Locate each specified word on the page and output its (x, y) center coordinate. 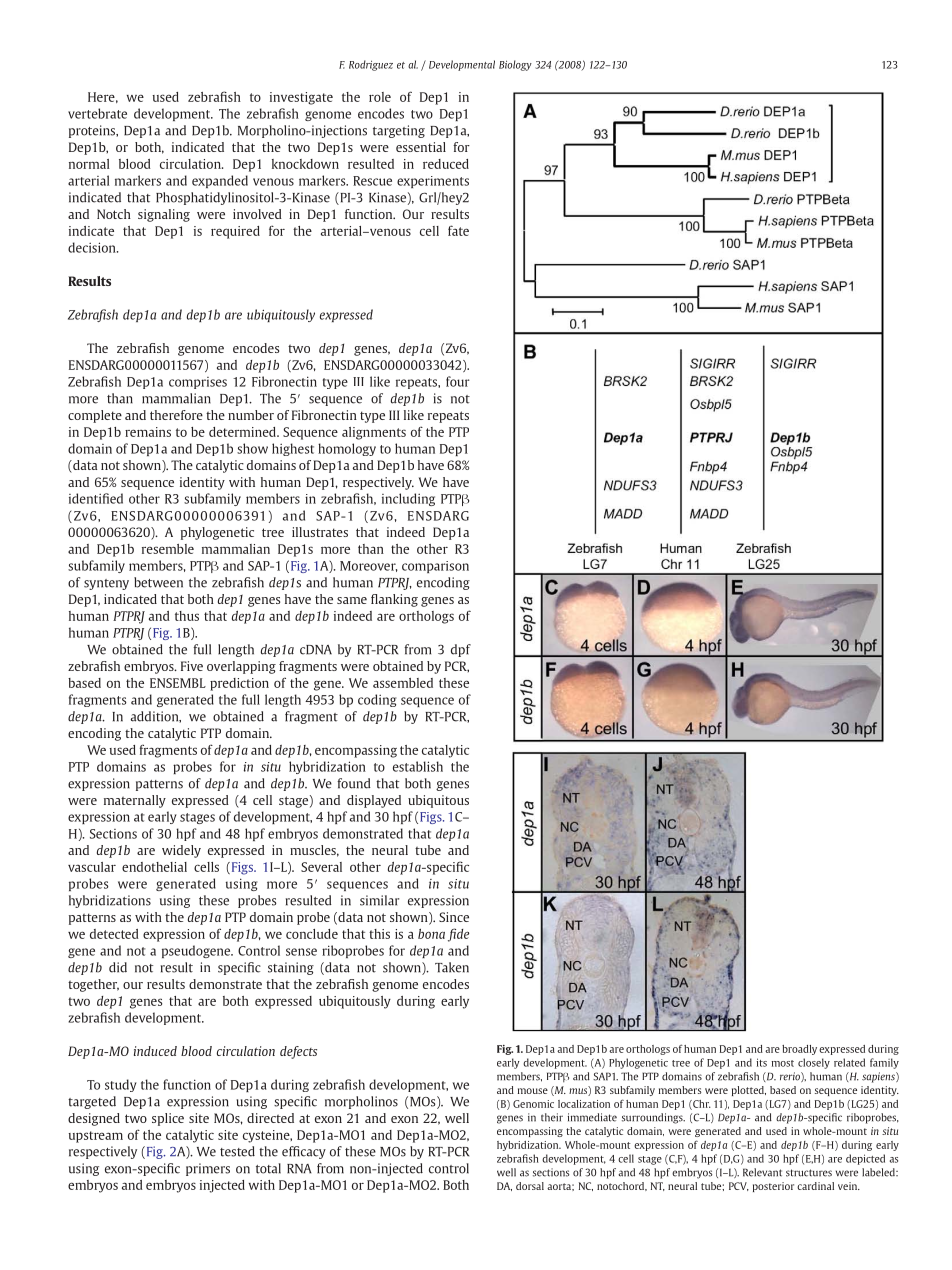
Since (454, 917)
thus (187, 616)
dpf (461, 650)
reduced (446, 164)
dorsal (530, 1186)
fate (458, 230)
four (458, 381)
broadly (799, 1050)
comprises (198, 383)
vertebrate (97, 113)
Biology (515, 65)
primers (208, 1169)
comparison (435, 567)
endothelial (154, 867)
